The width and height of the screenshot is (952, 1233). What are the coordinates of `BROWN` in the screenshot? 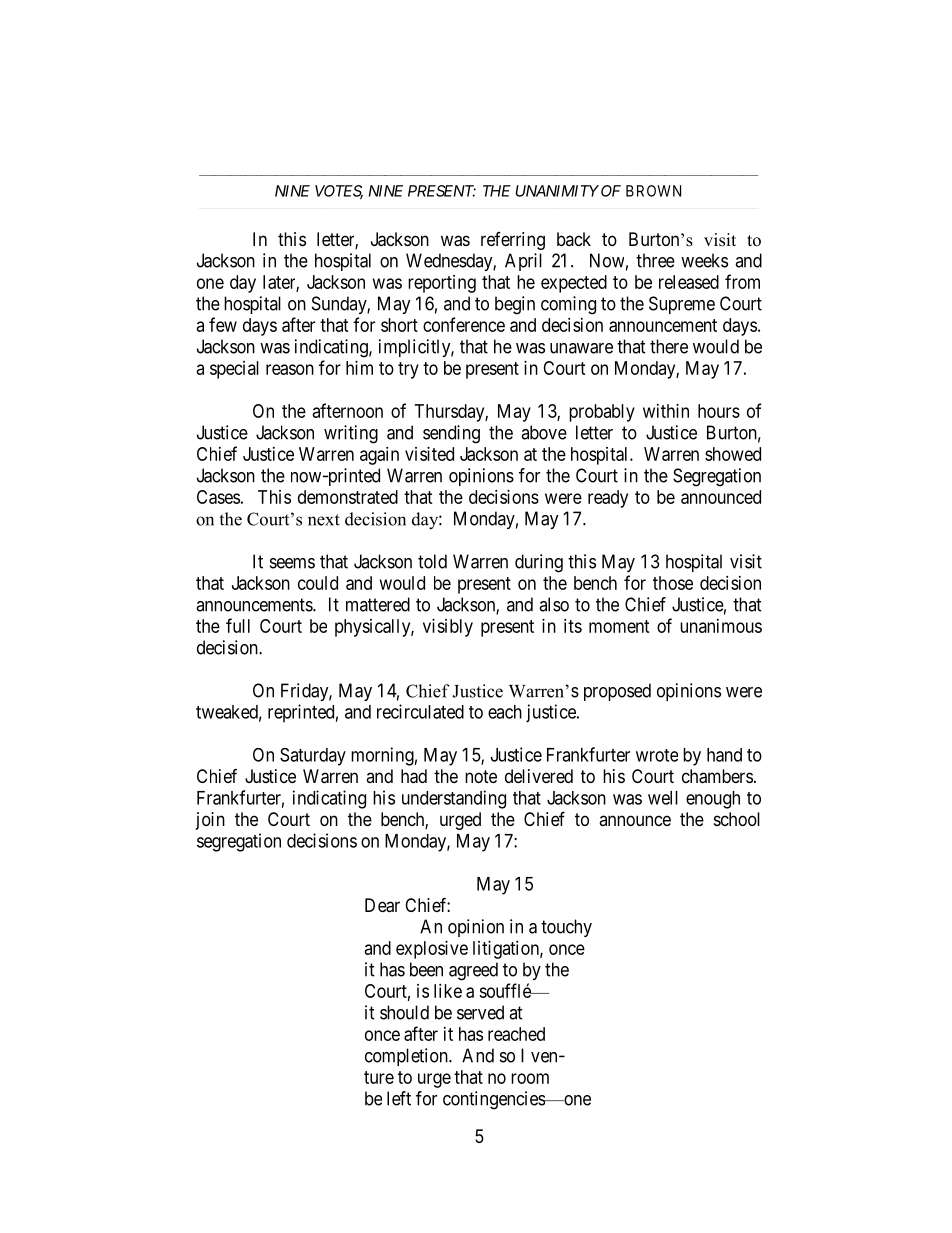 It's located at (653, 191).
